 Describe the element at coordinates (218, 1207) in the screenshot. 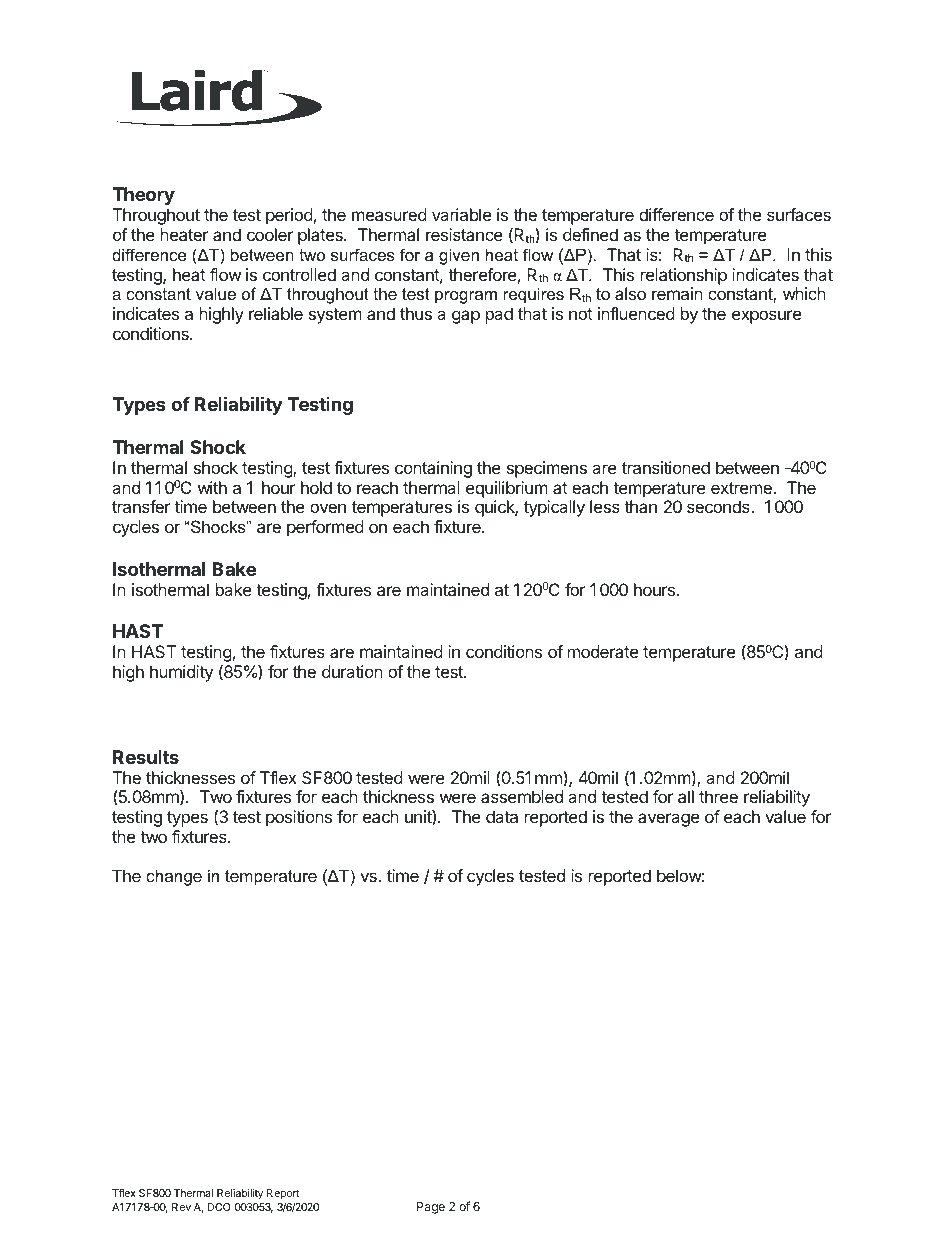

I see `DCO` at that location.
